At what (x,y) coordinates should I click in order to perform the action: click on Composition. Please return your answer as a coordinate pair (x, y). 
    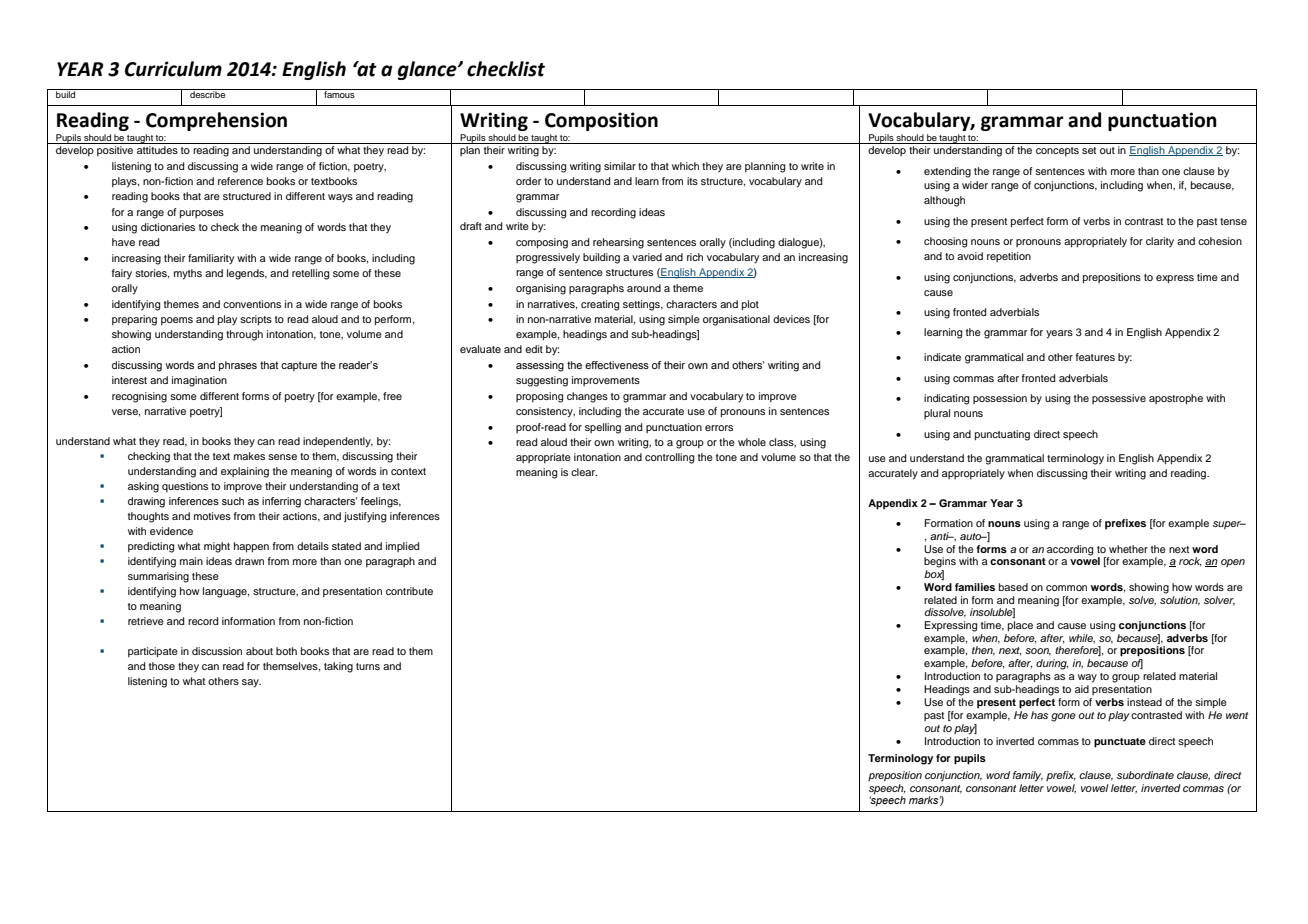
    Looking at the image, I should click on (601, 121).
